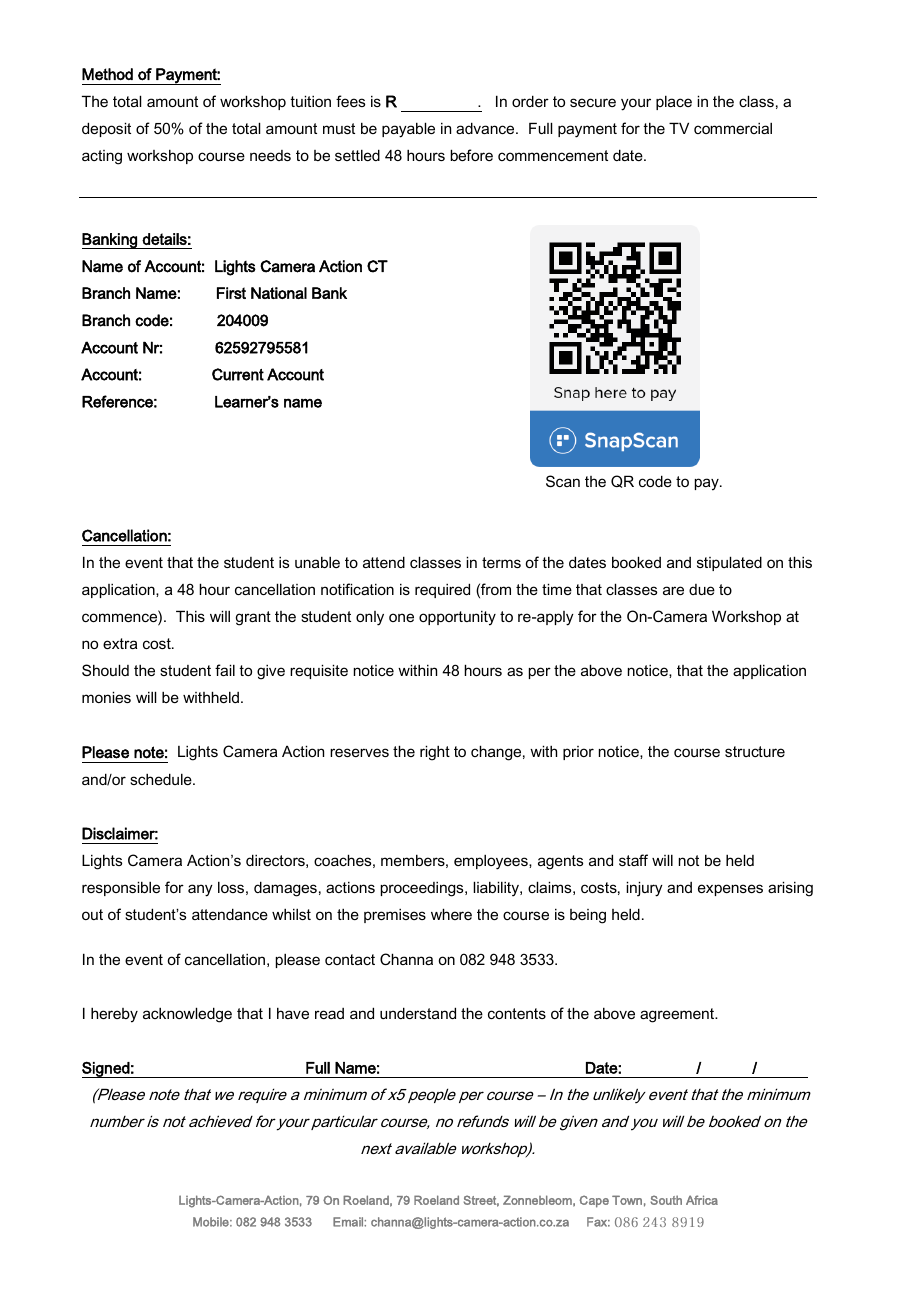  I want to click on stipulated, so click(729, 563).
